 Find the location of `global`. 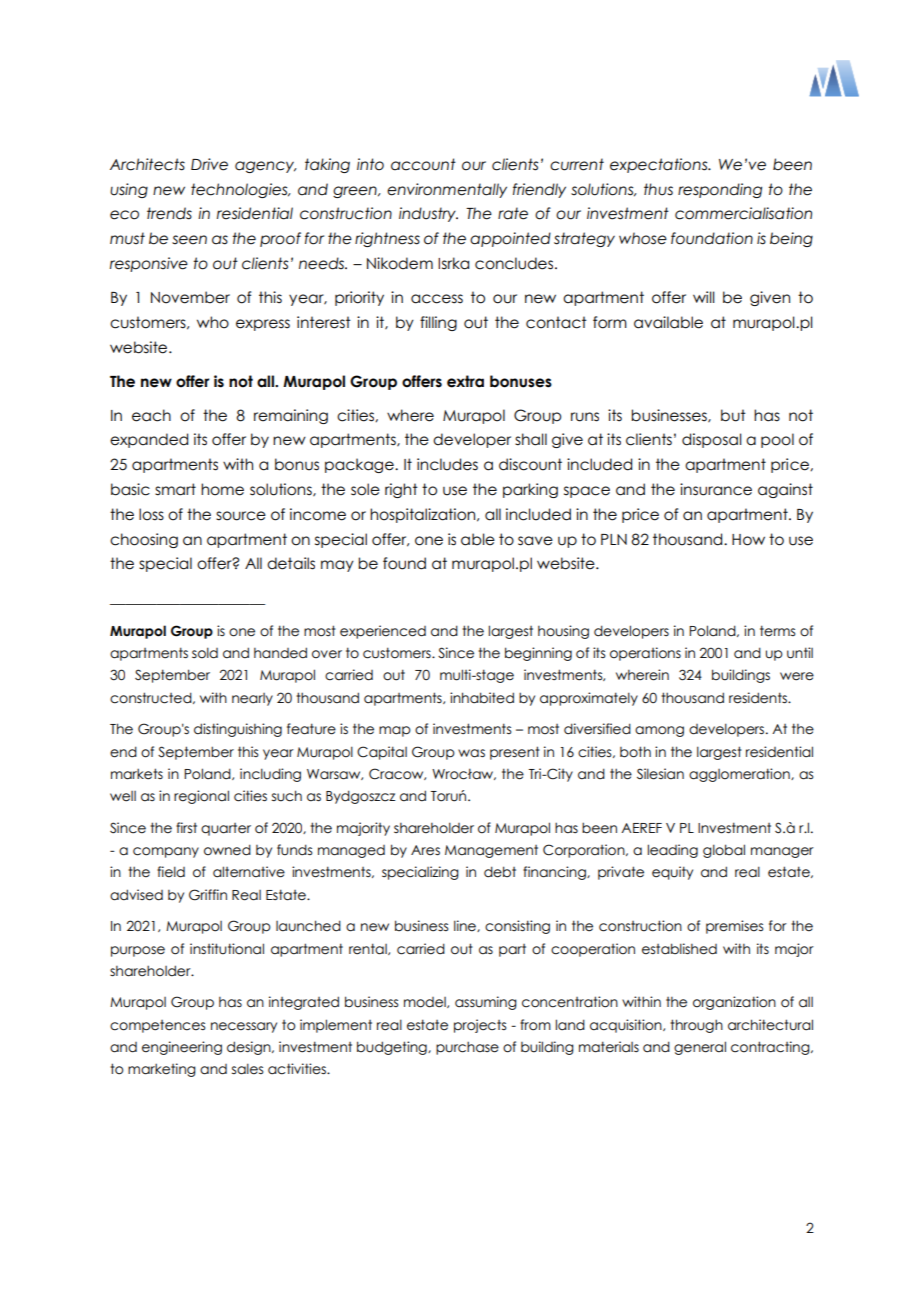

global is located at coordinates (724, 851).
